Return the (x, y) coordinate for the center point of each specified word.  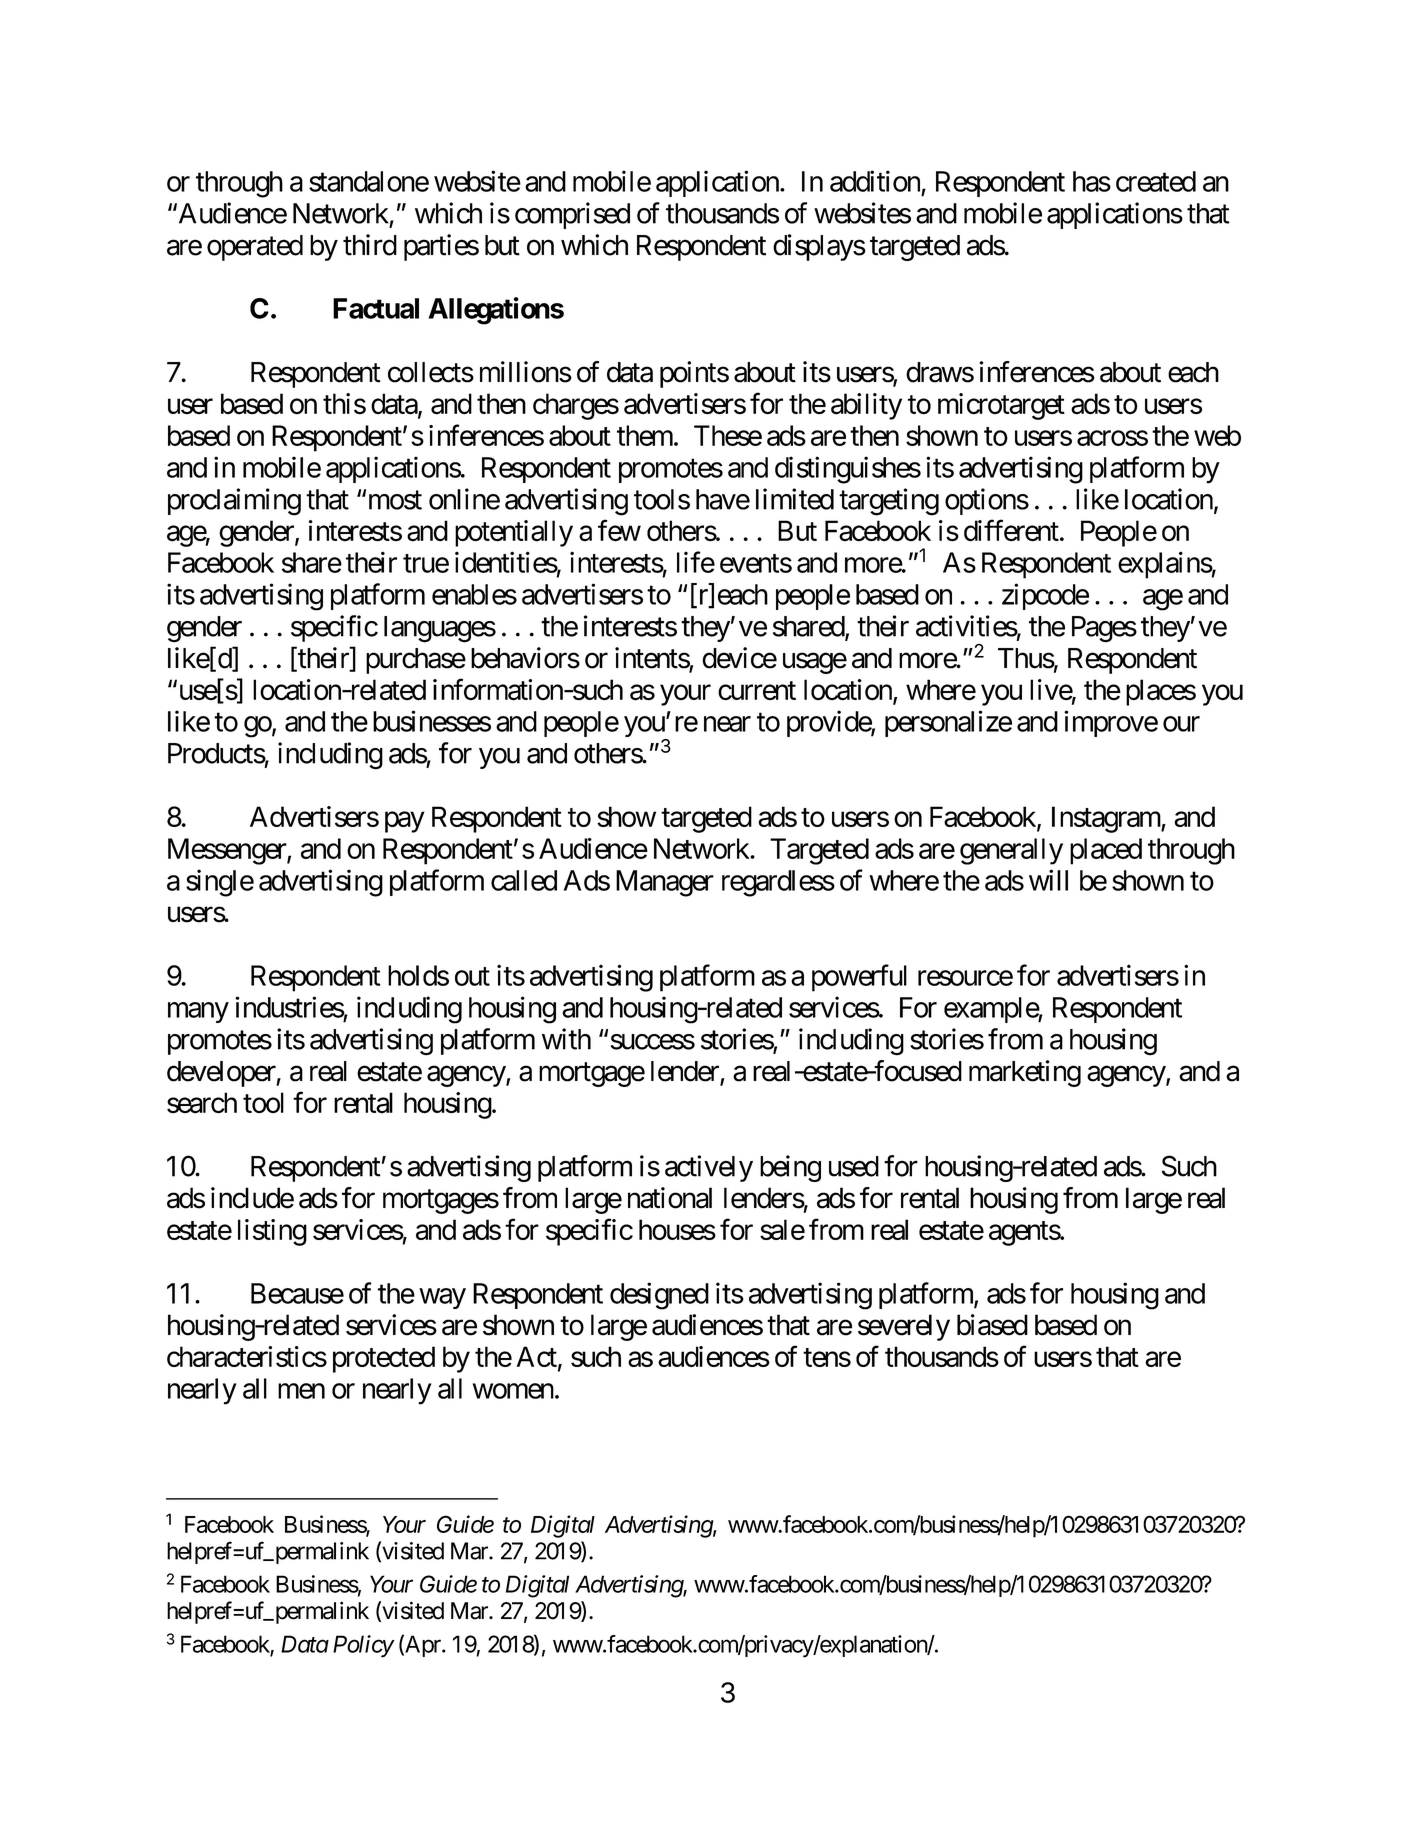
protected (384, 1359)
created (1156, 181)
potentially (514, 533)
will (1048, 880)
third (370, 245)
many (198, 1012)
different (1011, 530)
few (619, 530)
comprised (572, 215)
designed (659, 1296)
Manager (665, 883)
